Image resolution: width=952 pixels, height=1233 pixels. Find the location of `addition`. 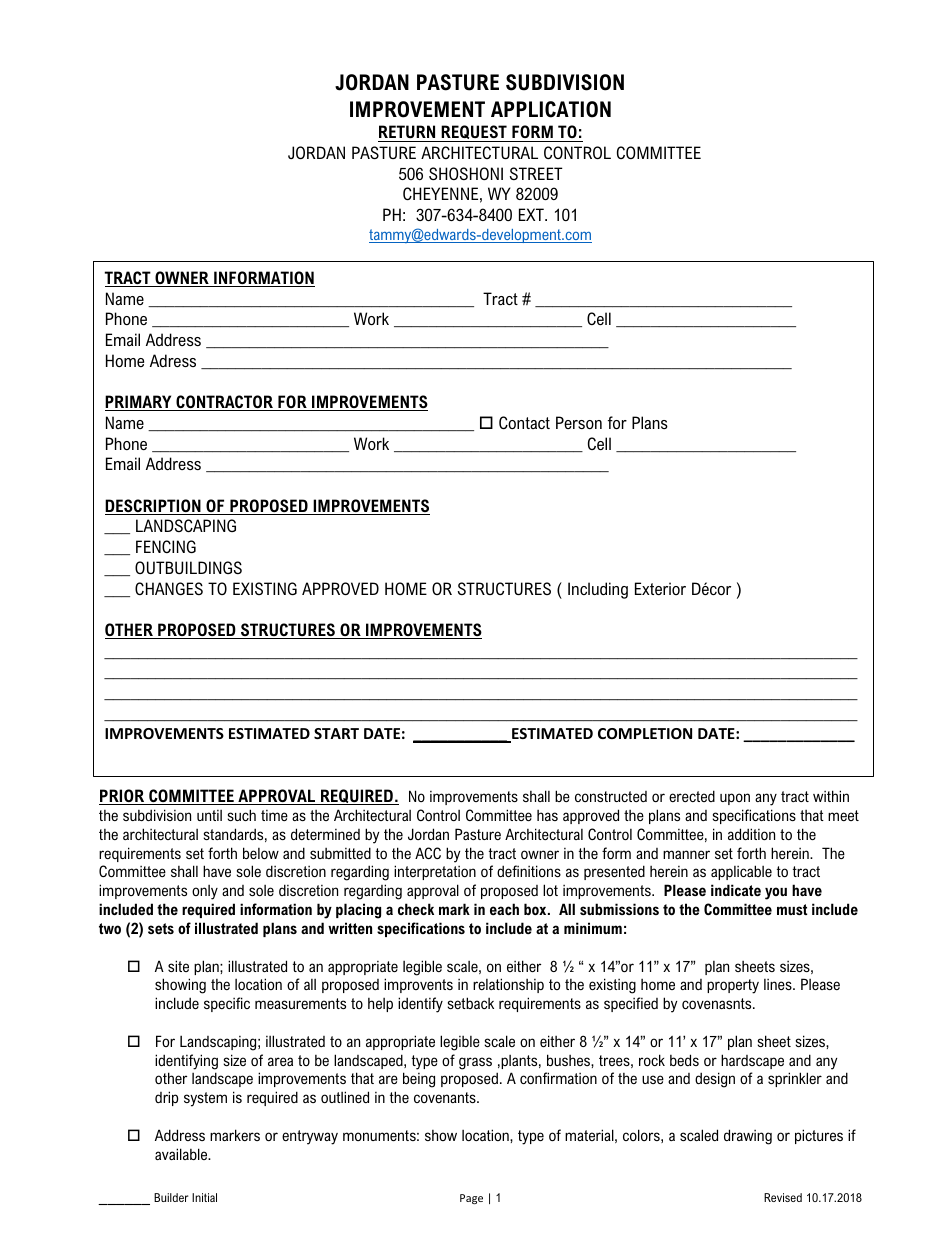

addition is located at coordinates (751, 834).
